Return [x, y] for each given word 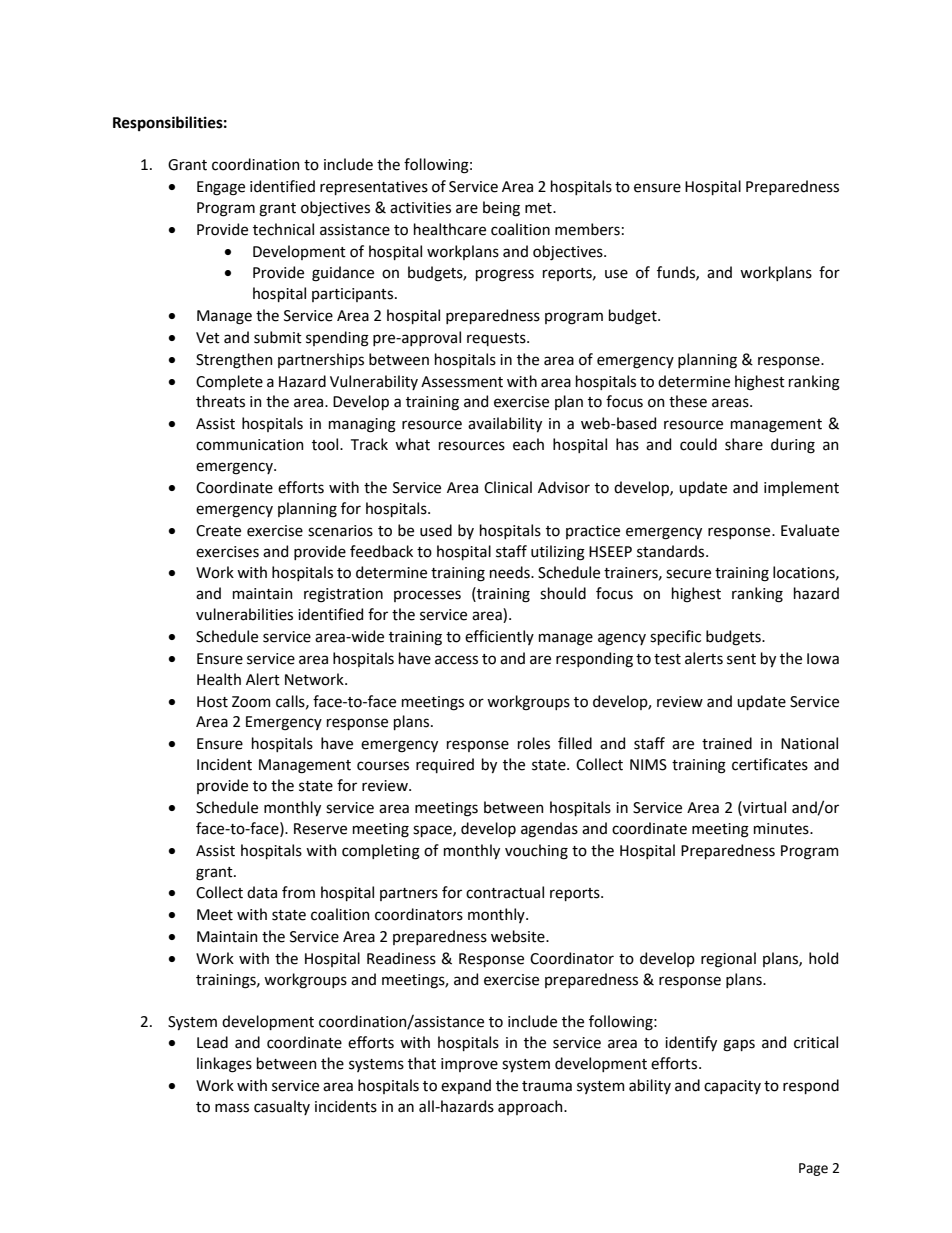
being [501, 209]
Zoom [251, 702]
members [587, 229]
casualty [282, 1107]
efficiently [499, 637]
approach [531, 1107]
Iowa [823, 659]
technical [283, 229]
